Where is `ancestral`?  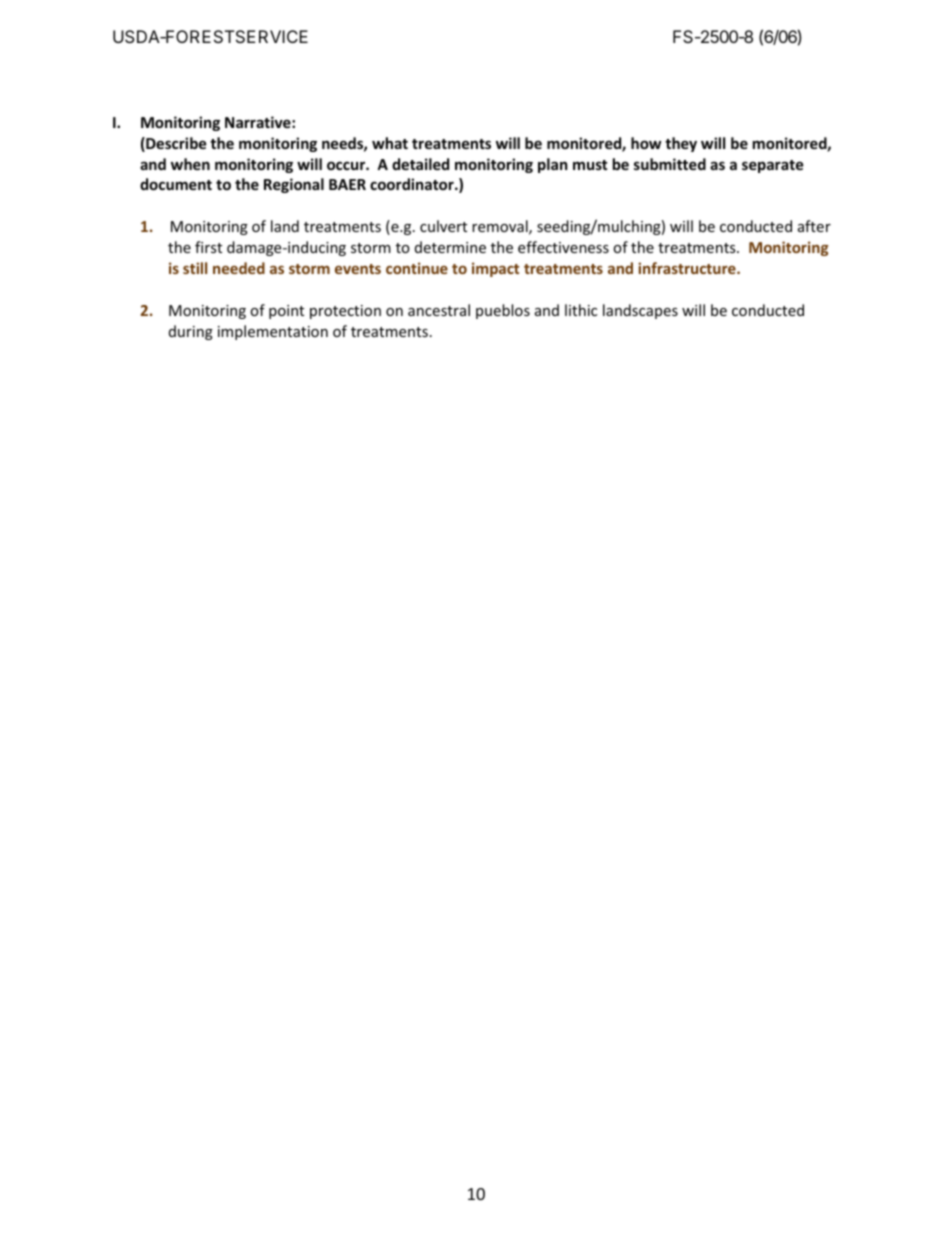 ancestral is located at coordinates (439, 310).
